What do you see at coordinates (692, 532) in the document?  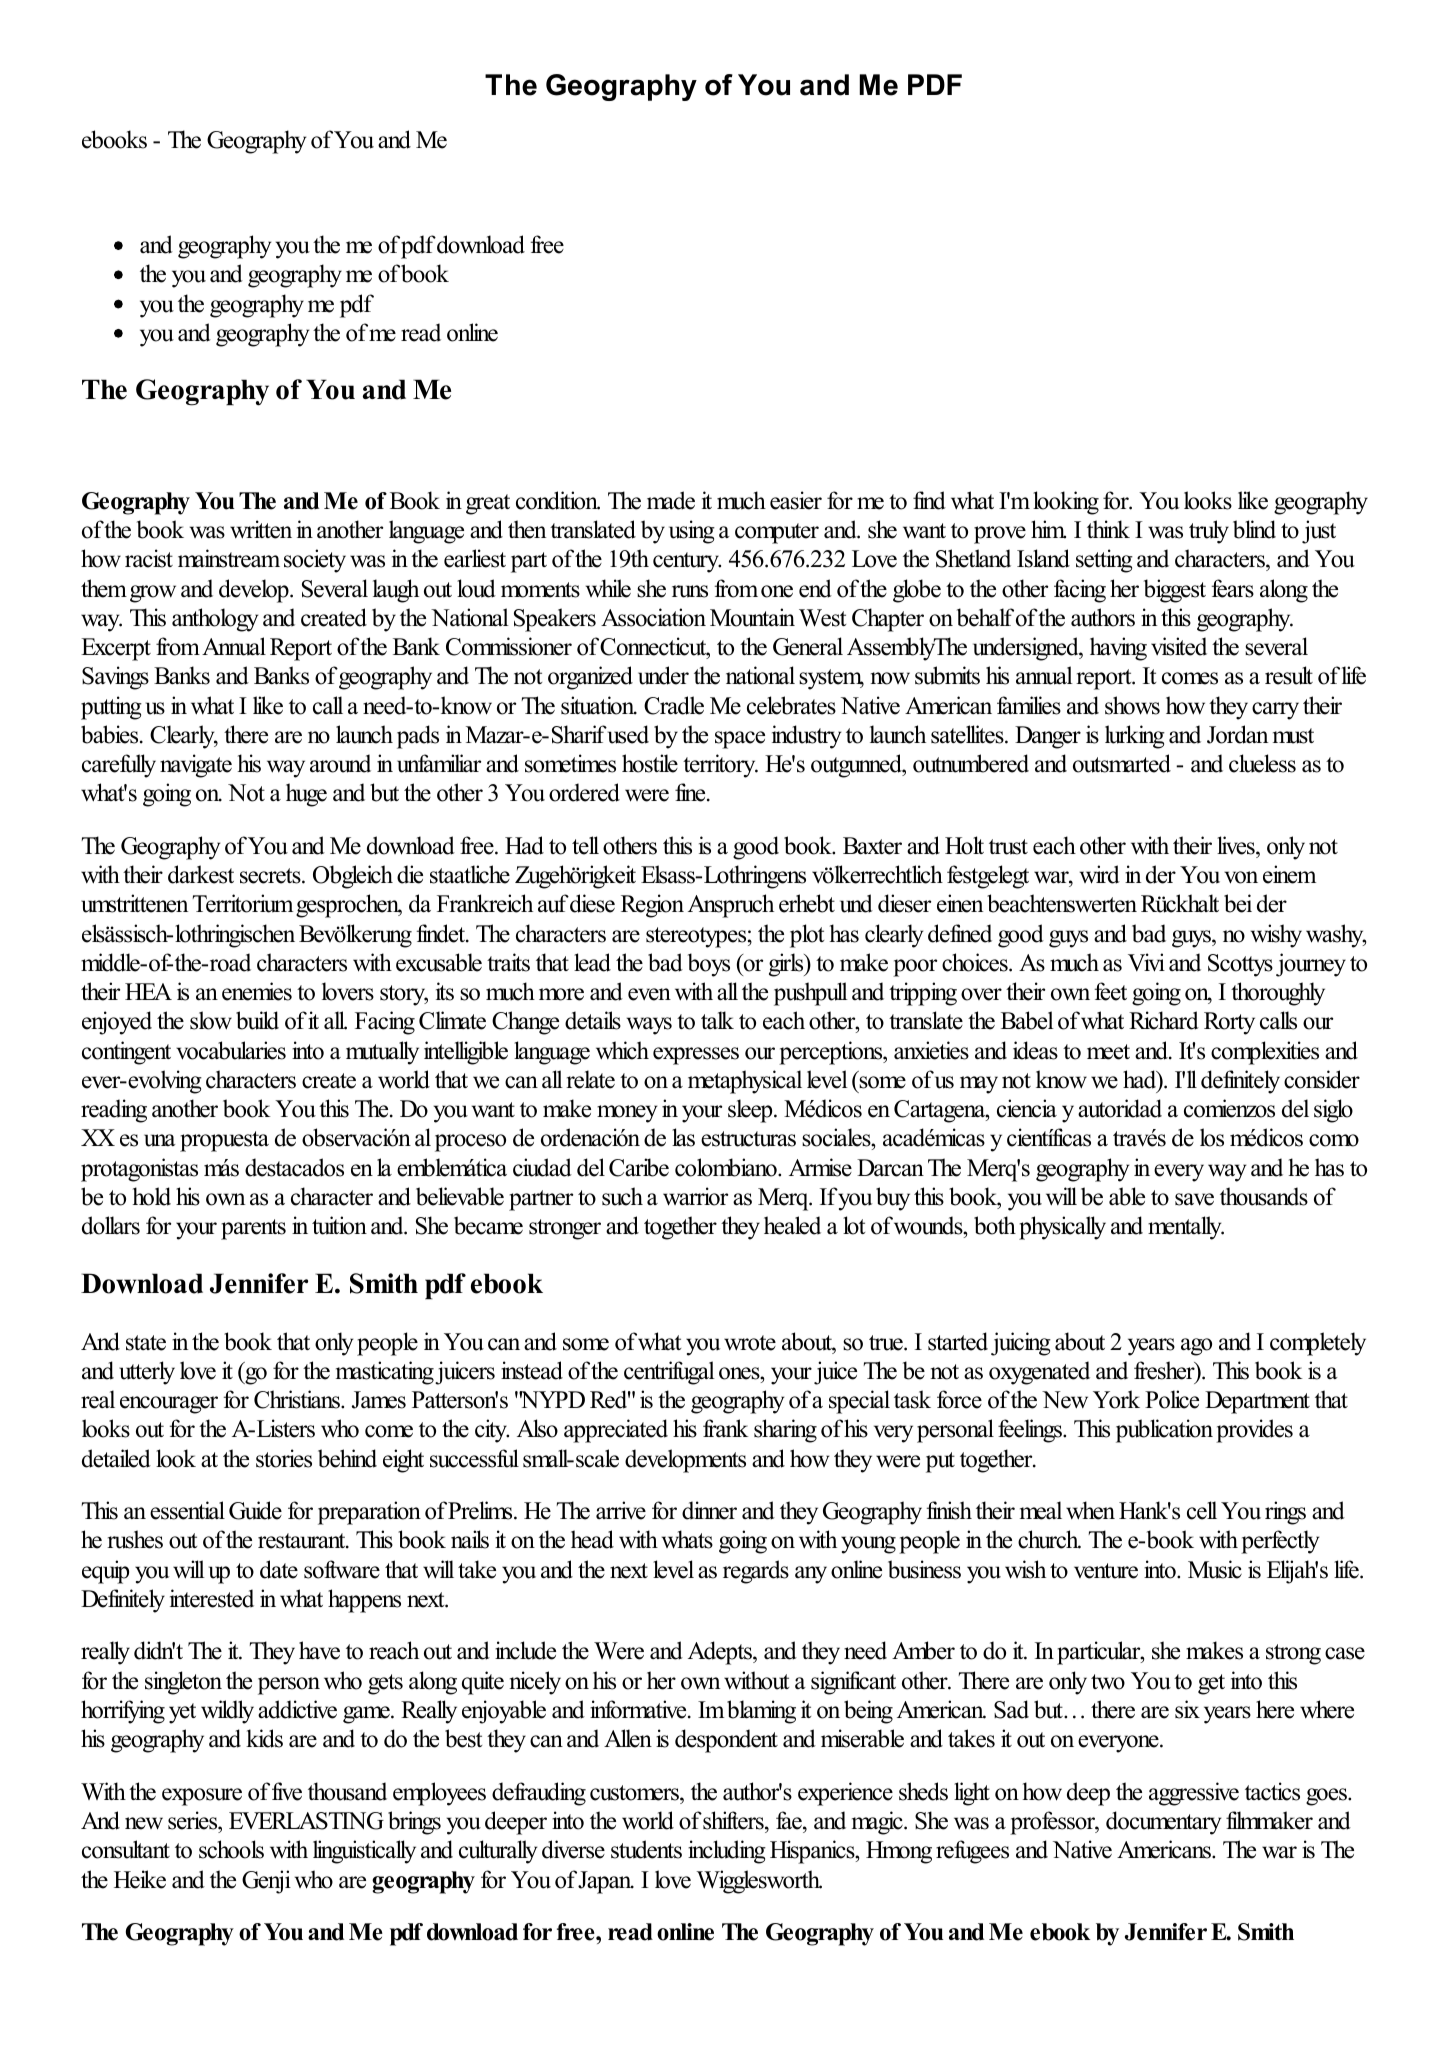 I see `using` at bounding box center [692, 532].
